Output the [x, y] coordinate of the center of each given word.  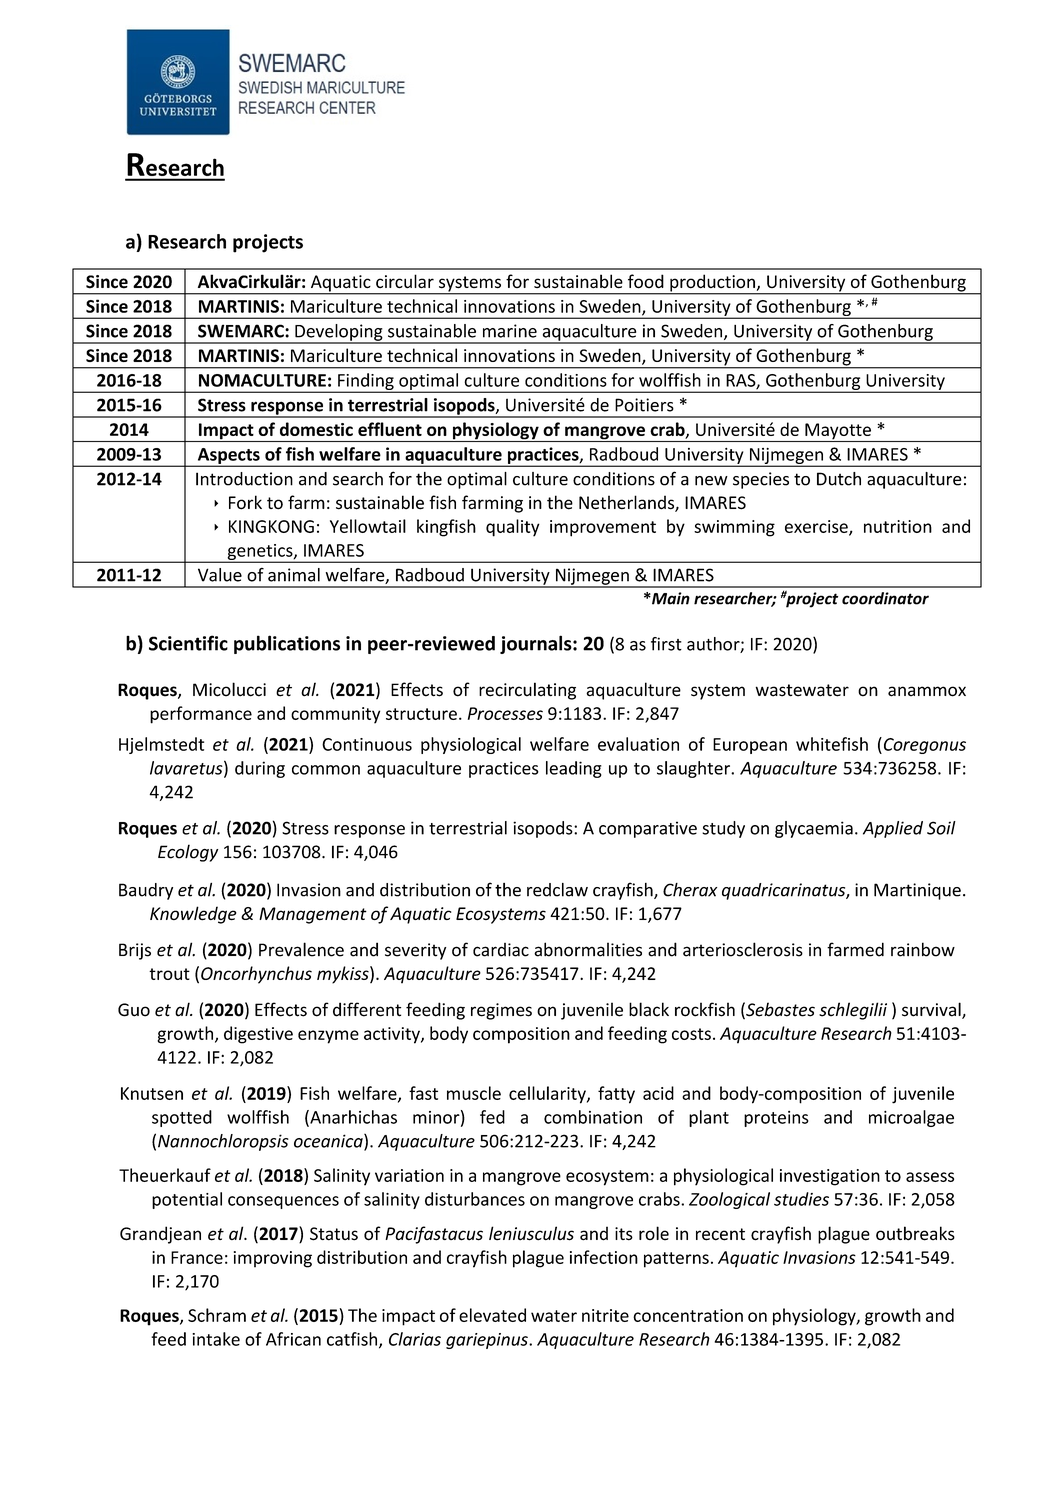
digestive [258, 1035]
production [712, 284]
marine [510, 331]
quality [513, 528]
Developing [339, 333]
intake [216, 1339]
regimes [501, 1011]
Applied [893, 829]
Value [220, 575]
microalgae [911, 1118]
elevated [492, 1315]
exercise [817, 527]
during [260, 769]
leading [574, 769]
